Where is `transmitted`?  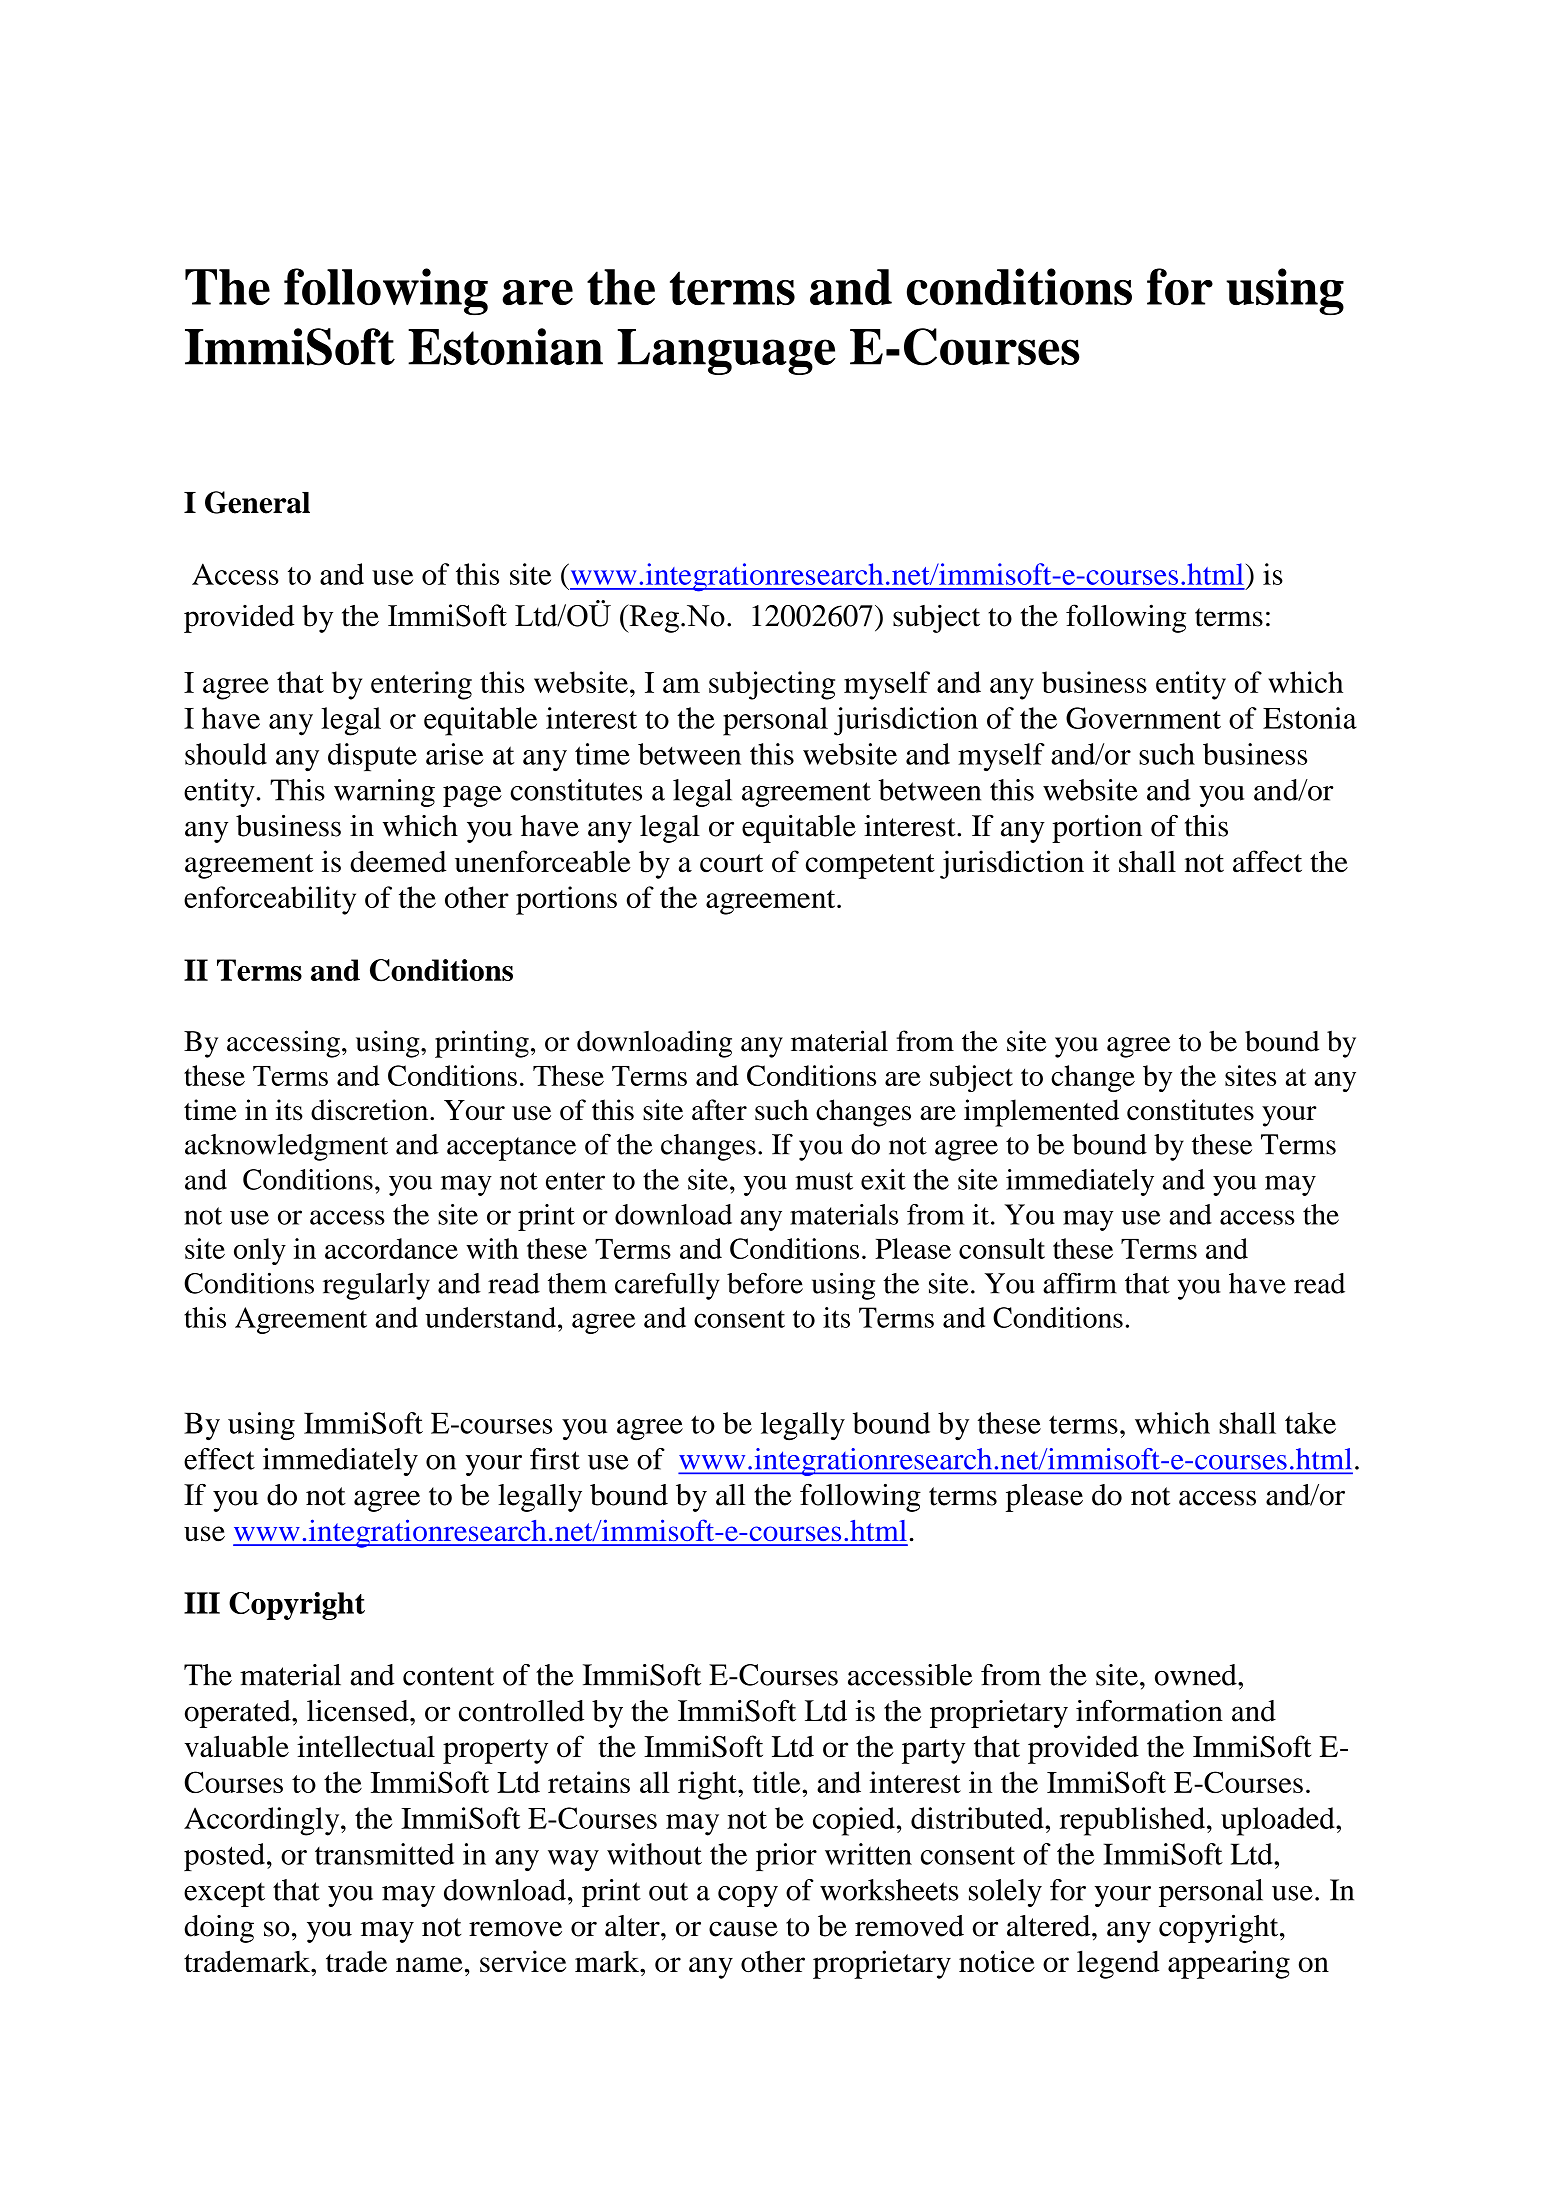
transmitted is located at coordinates (384, 1854).
